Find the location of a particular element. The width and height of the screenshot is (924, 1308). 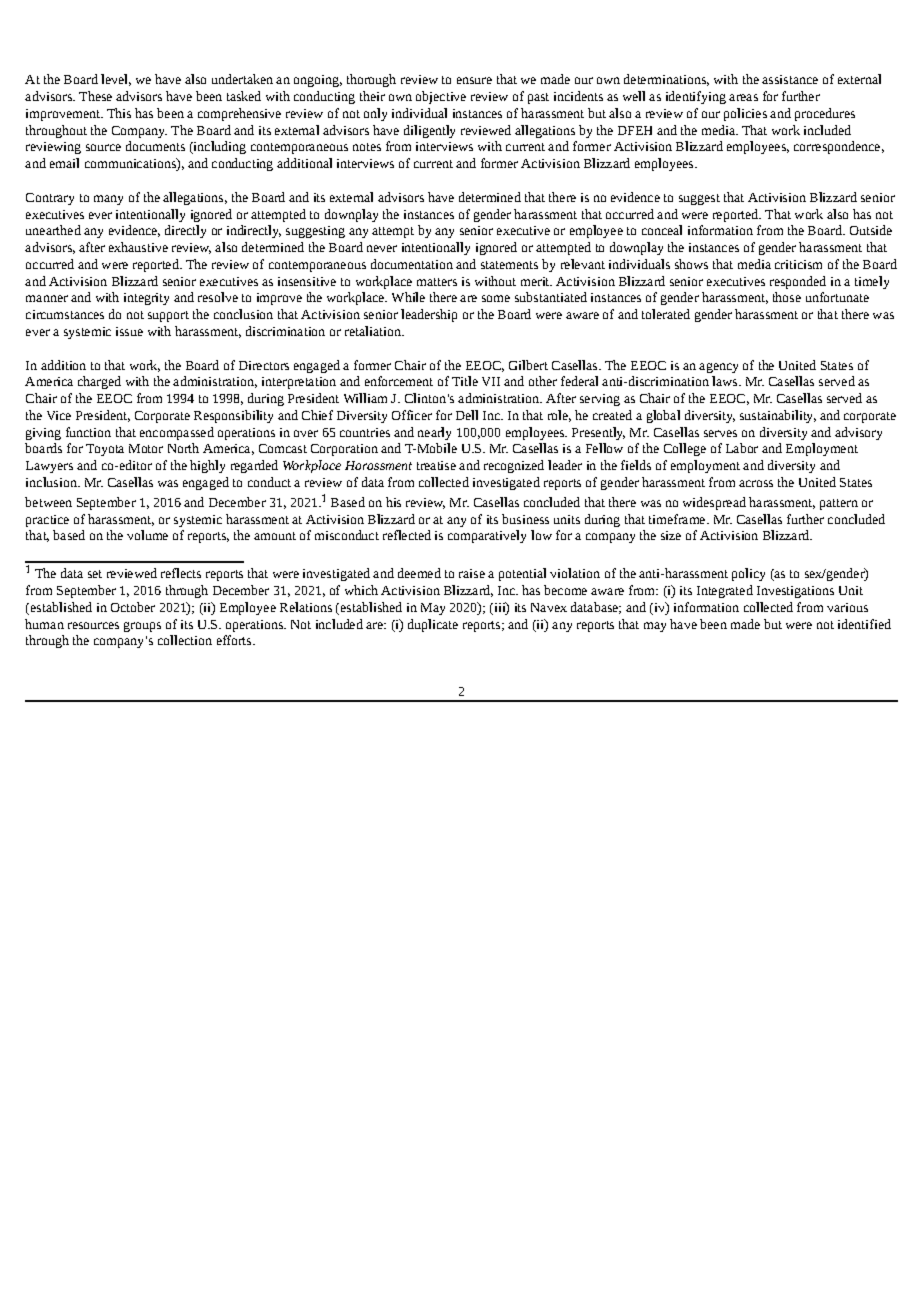

These is located at coordinates (95, 96).
